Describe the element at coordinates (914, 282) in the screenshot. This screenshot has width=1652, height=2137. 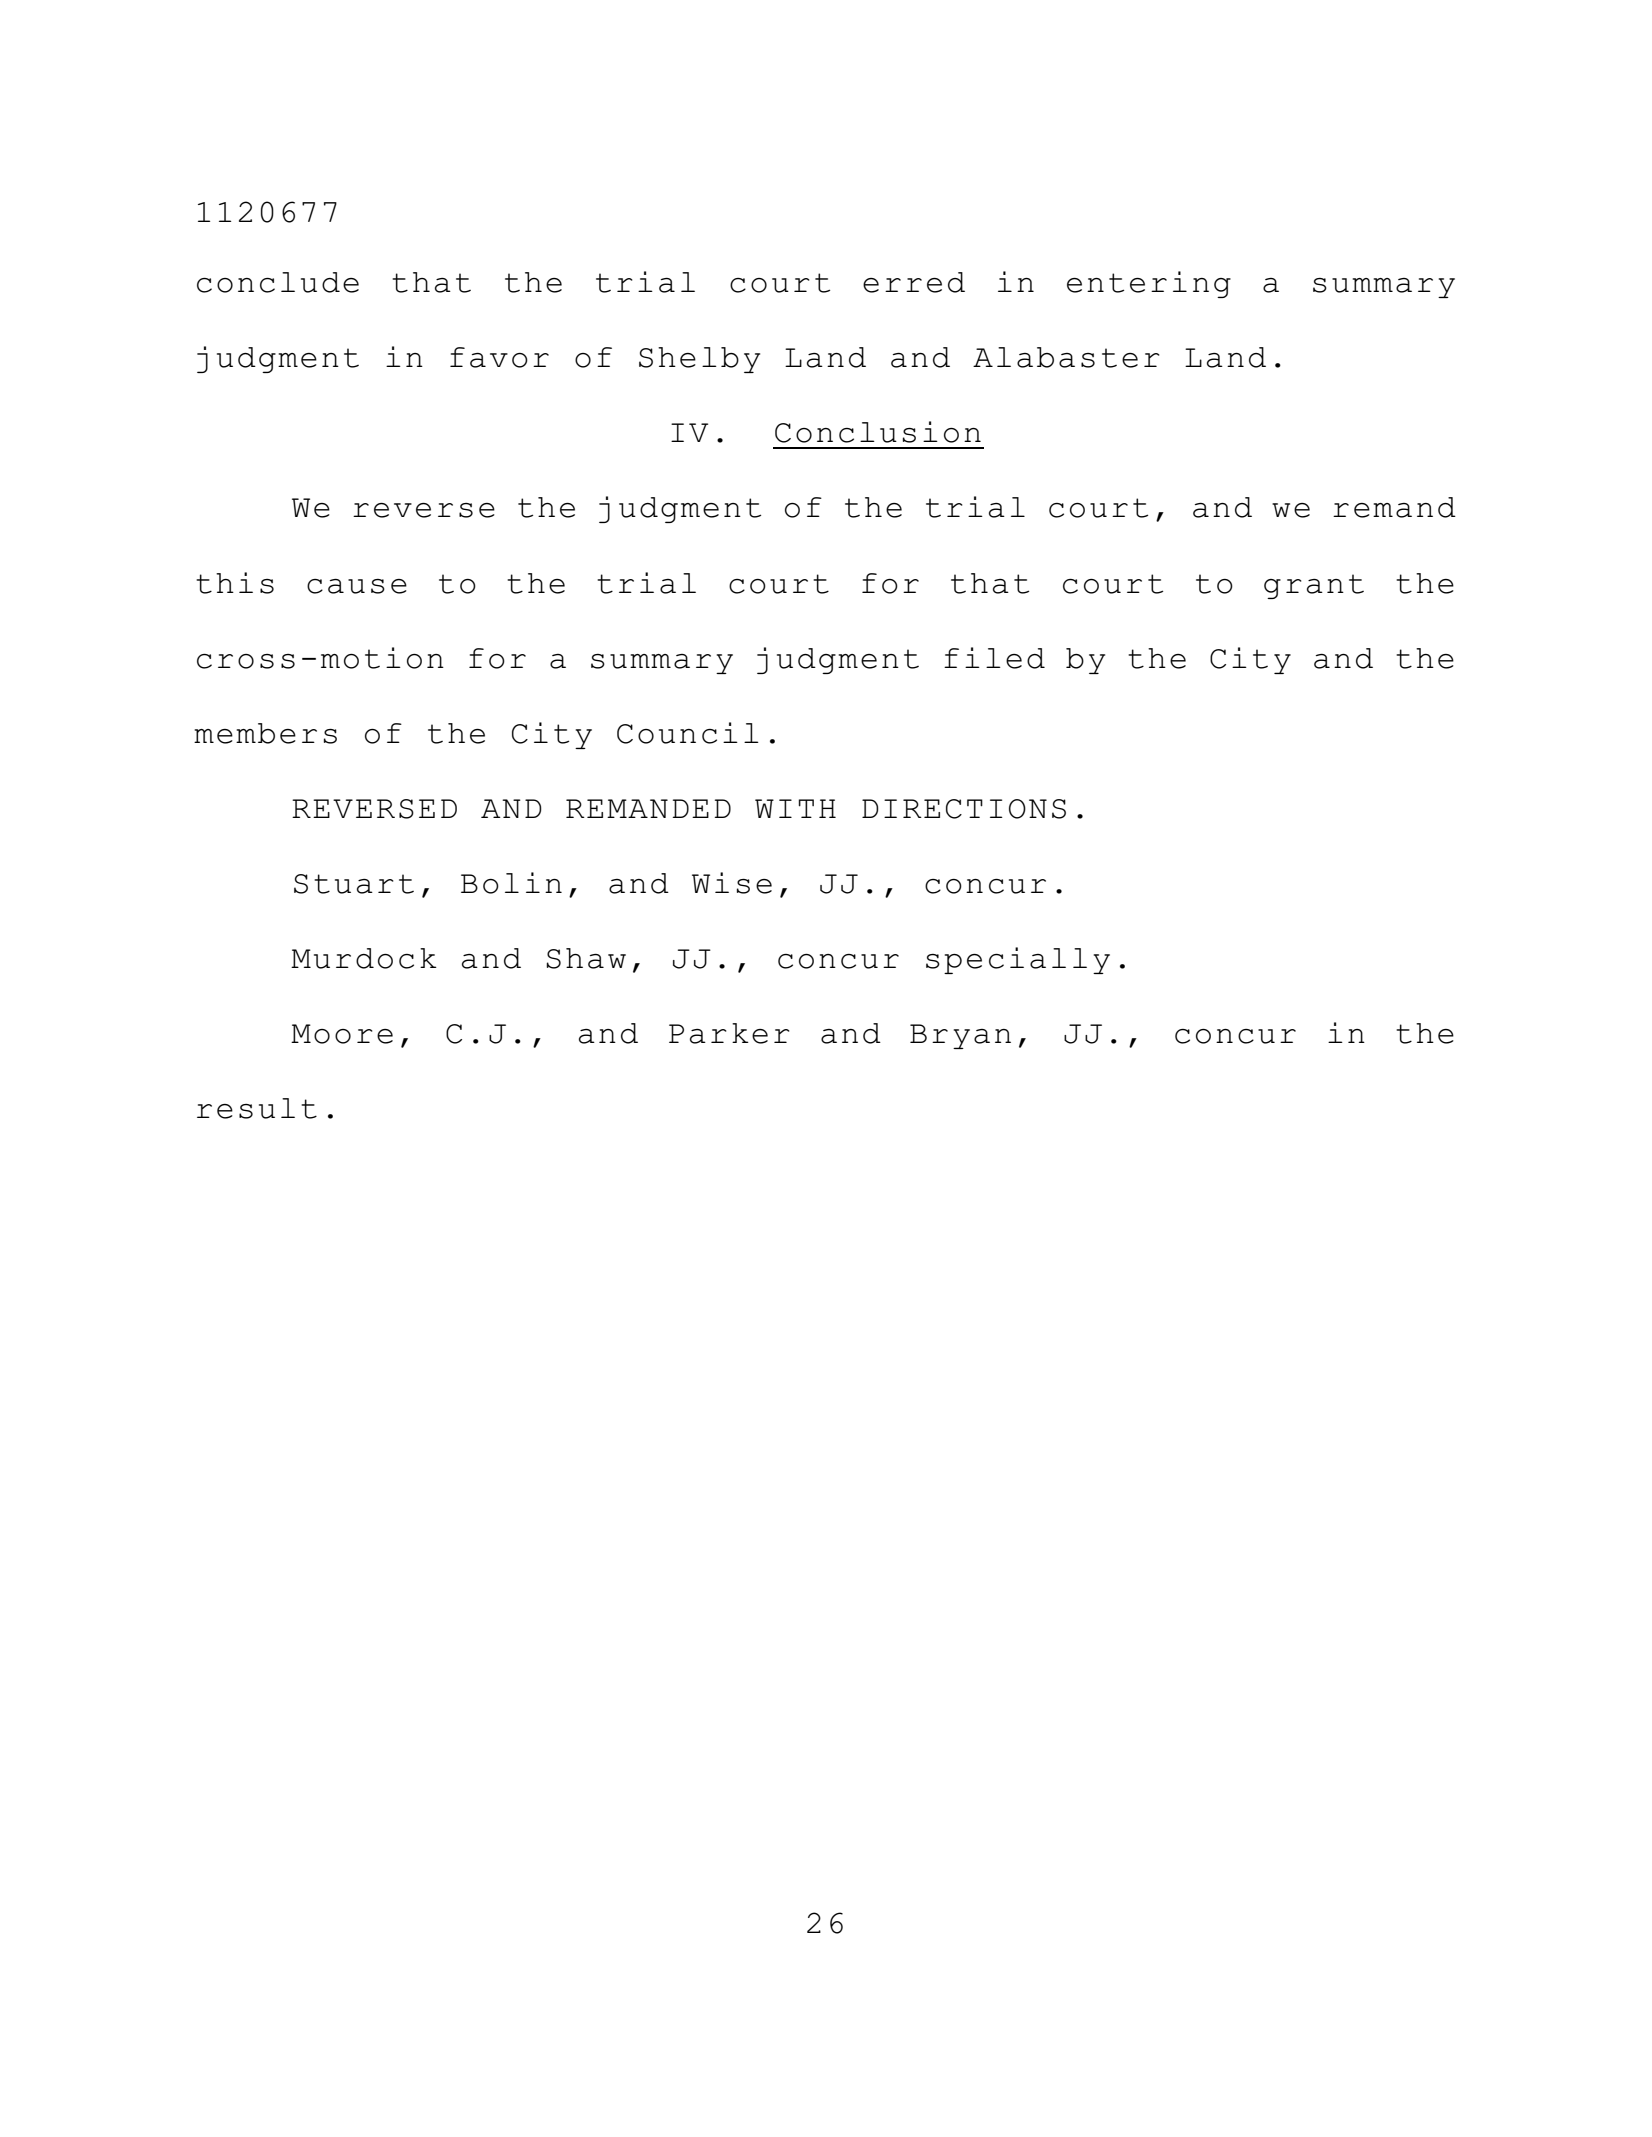
I see `erred` at that location.
